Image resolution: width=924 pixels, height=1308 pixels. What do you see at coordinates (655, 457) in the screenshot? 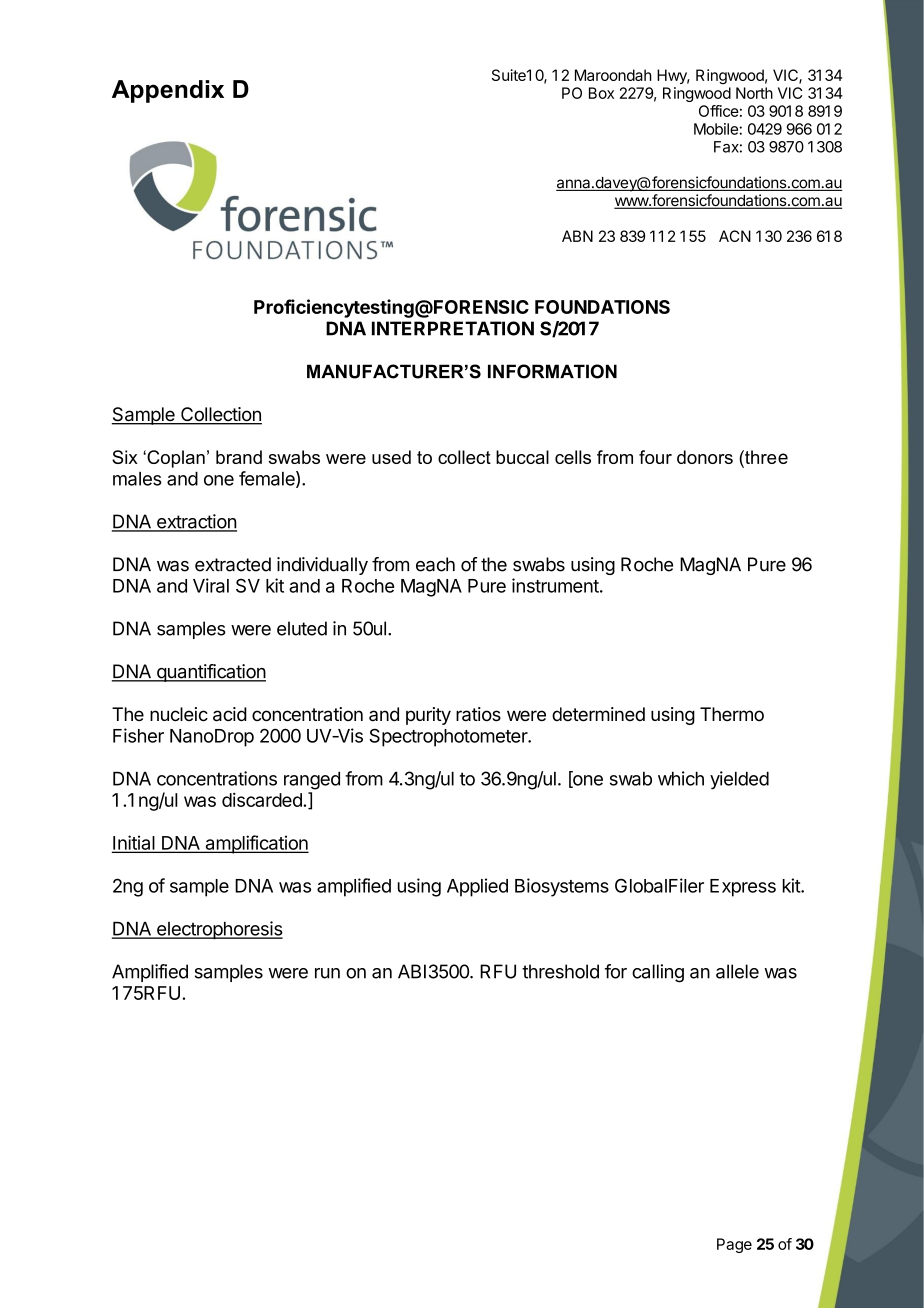
I see `four` at bounding box center [655, 457].
